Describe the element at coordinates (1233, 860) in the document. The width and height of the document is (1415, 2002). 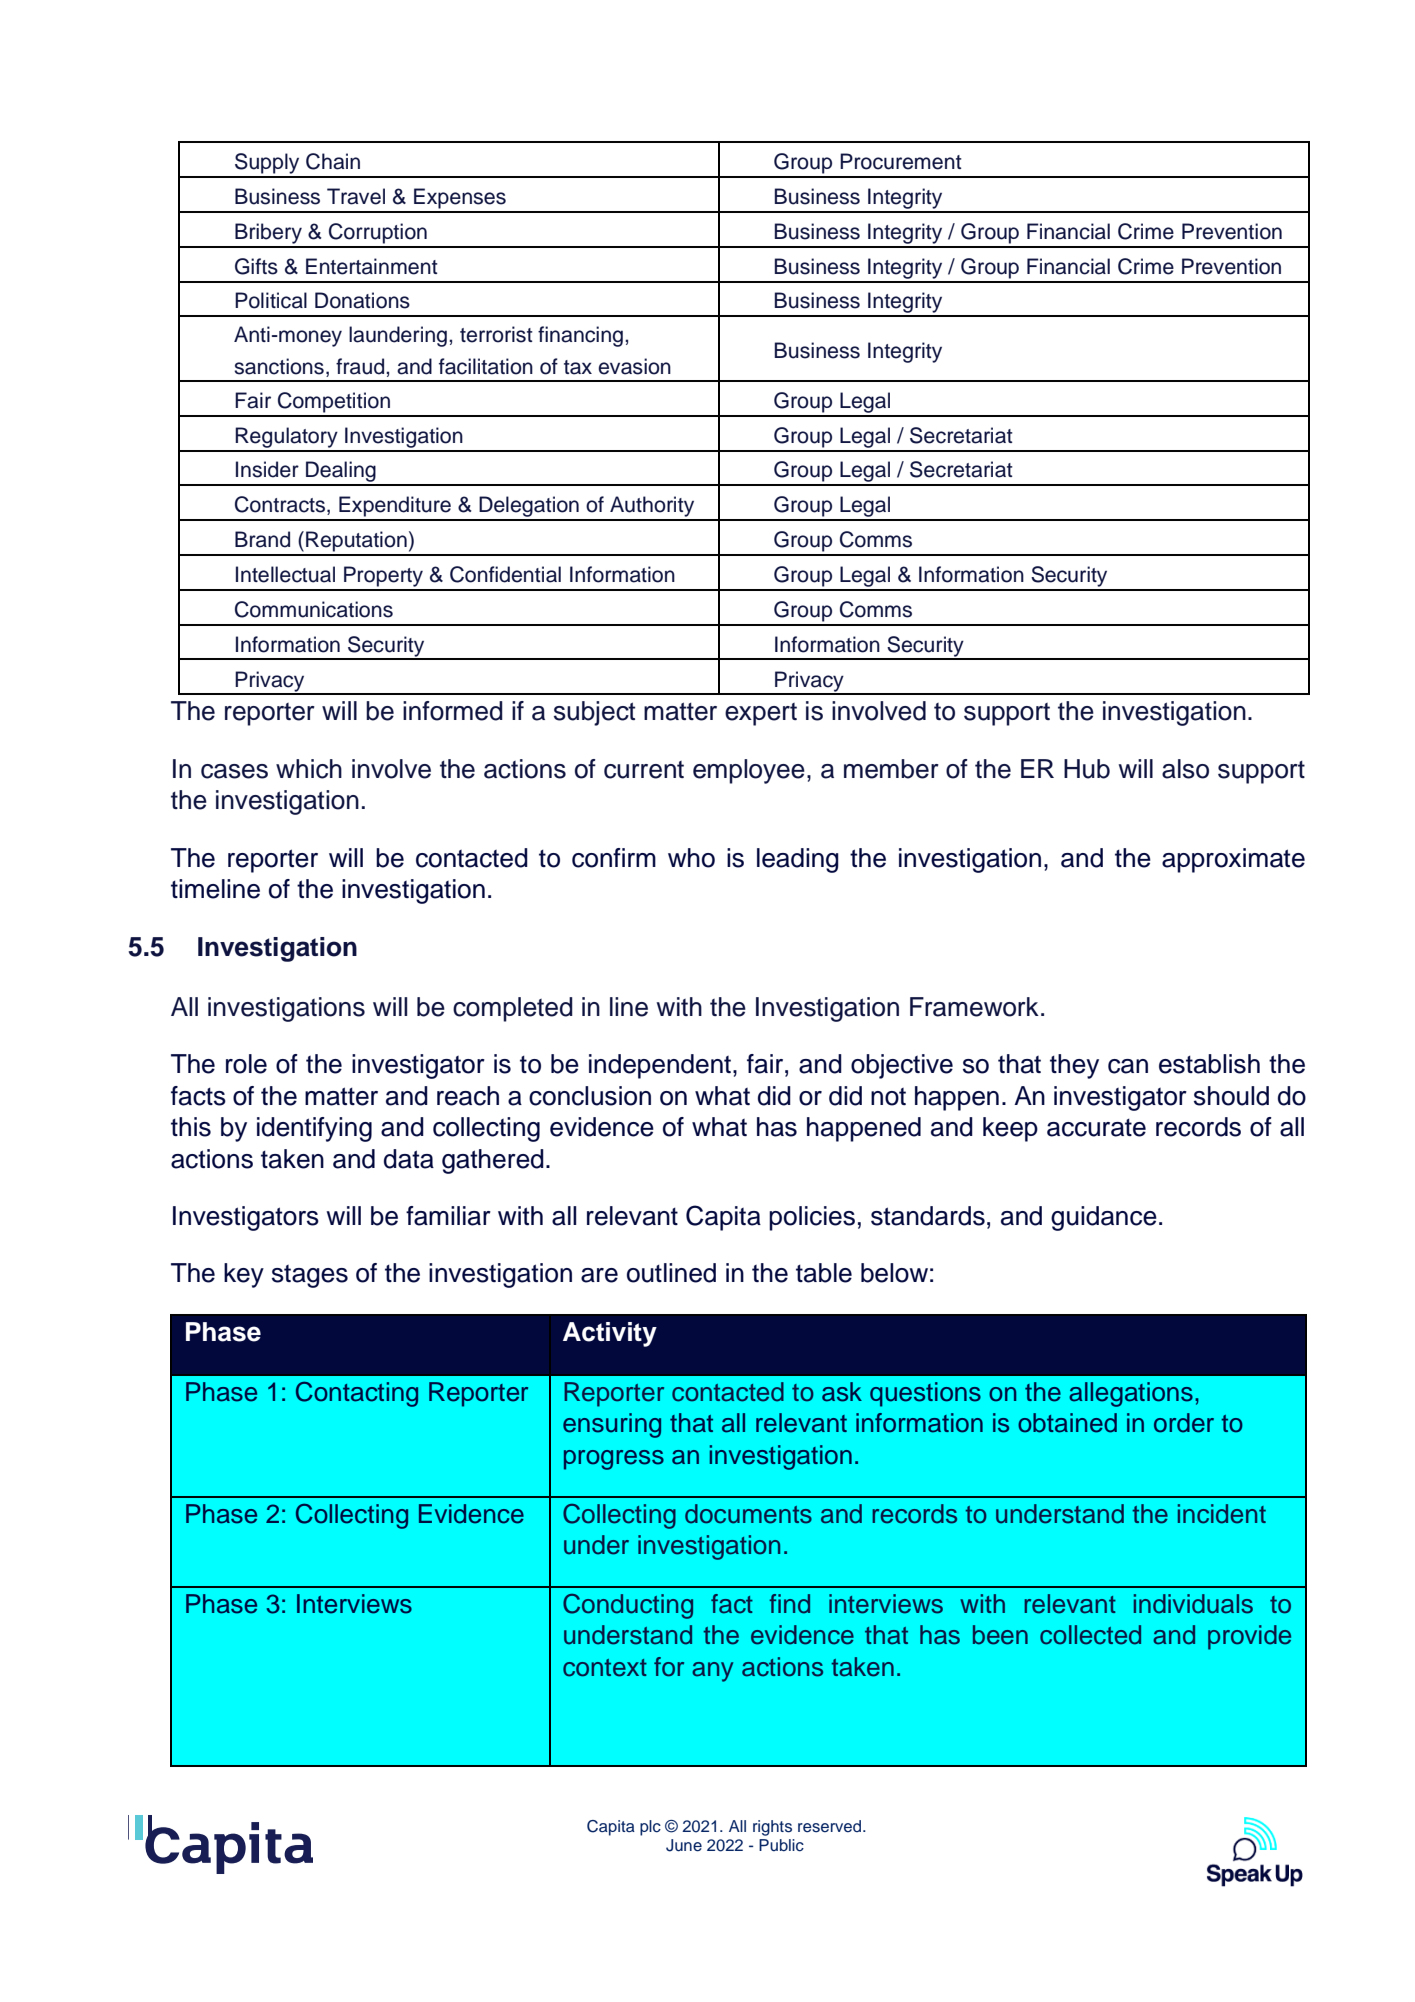
I see `approximate` at that location.
